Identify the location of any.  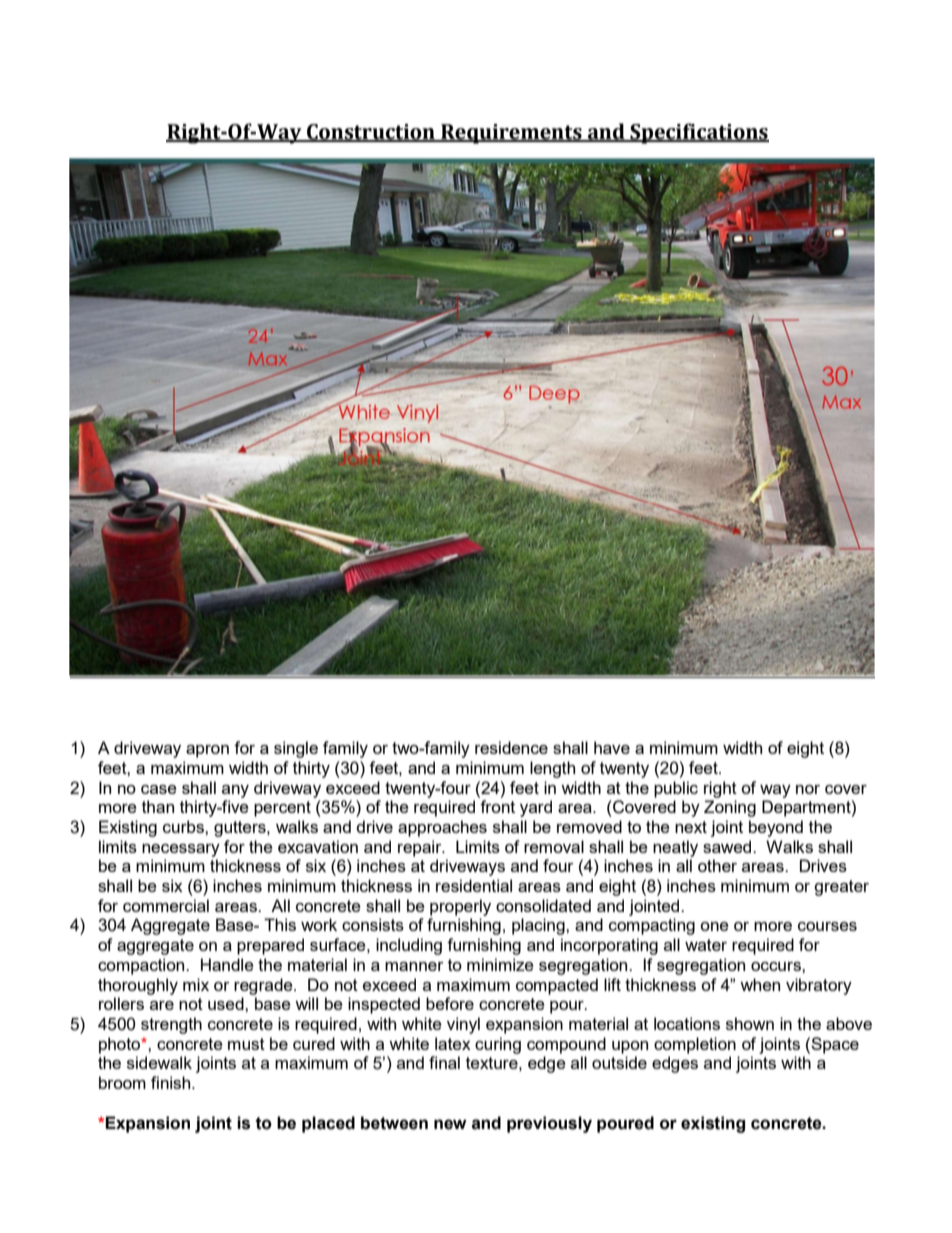
(235, 791).
